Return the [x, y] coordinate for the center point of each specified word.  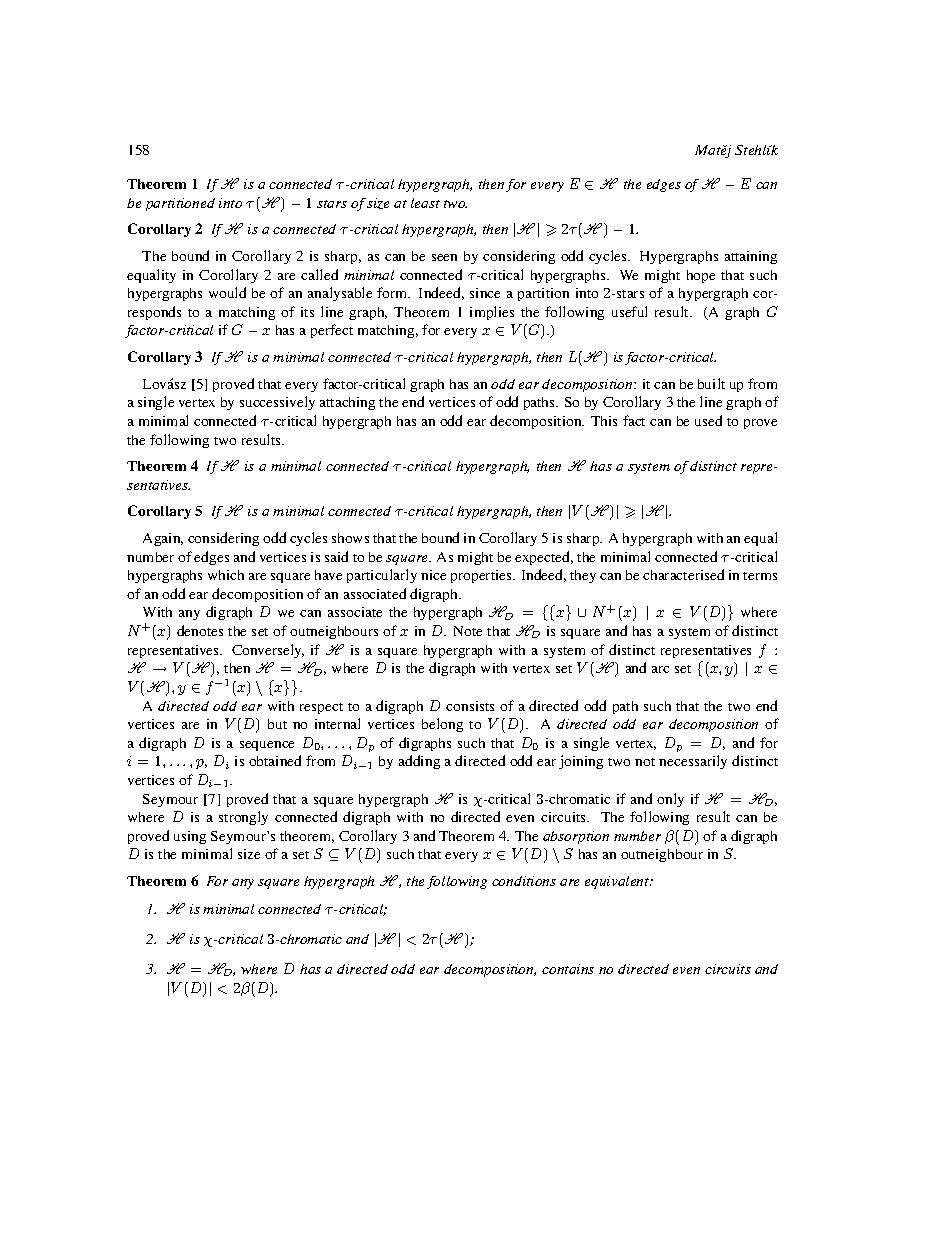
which [226, 575]
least [425, 203]
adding [419, 762]
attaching [347, 403]
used [708, 420]
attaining [751, 257]
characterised [683, 574]
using [190, 837]
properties [482, 576]
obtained [275, 760]
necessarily [693, 762]
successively [277, 403]
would [227, 292]
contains [568, 969]
